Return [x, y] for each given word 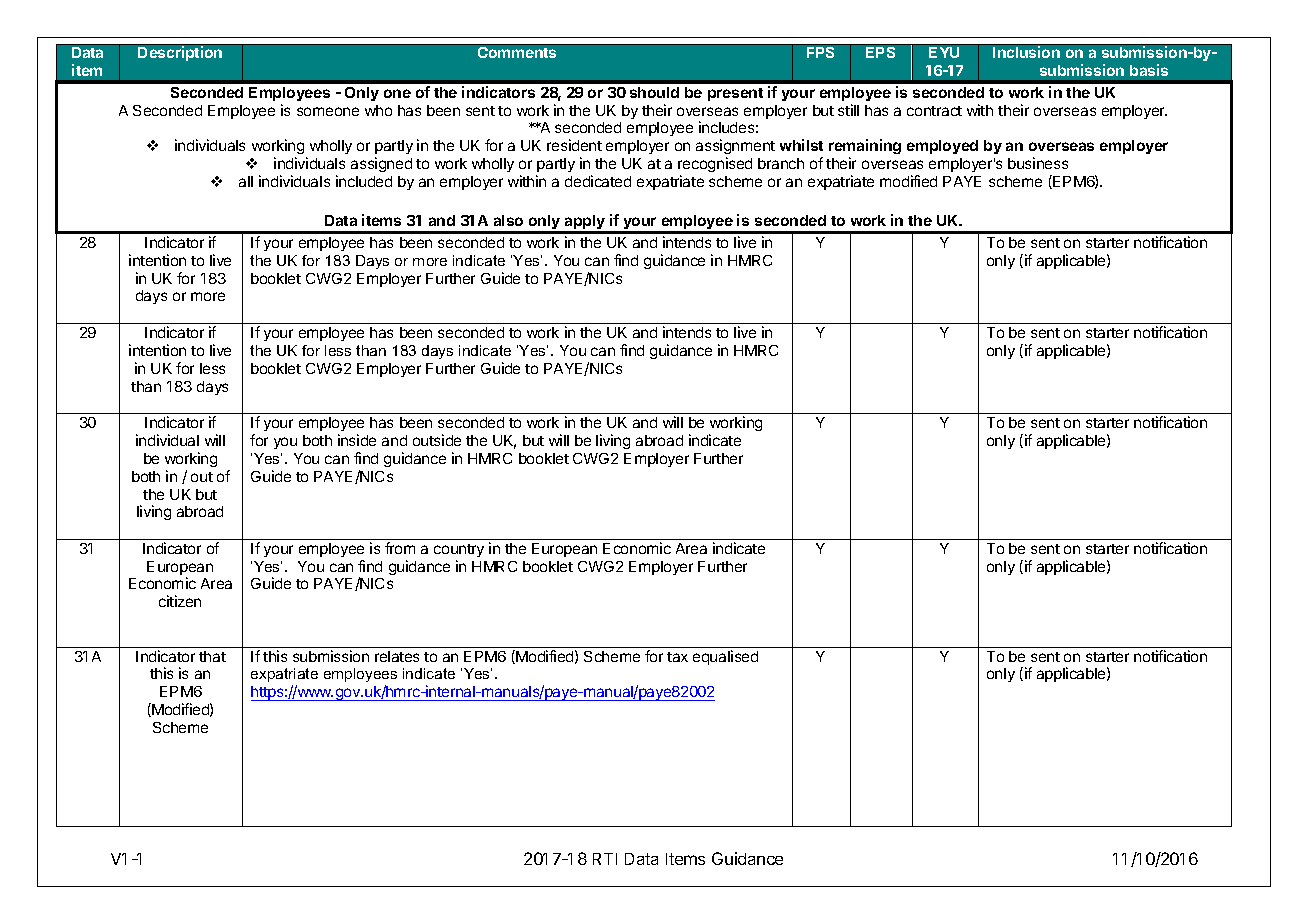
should [654, 92]
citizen [180, 601]
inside [357, 440]
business [1038, 163]
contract [934, 111]
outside [437, 440]
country [459, 550]
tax [677, 657]
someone [328, 111]
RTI [605, 859]
